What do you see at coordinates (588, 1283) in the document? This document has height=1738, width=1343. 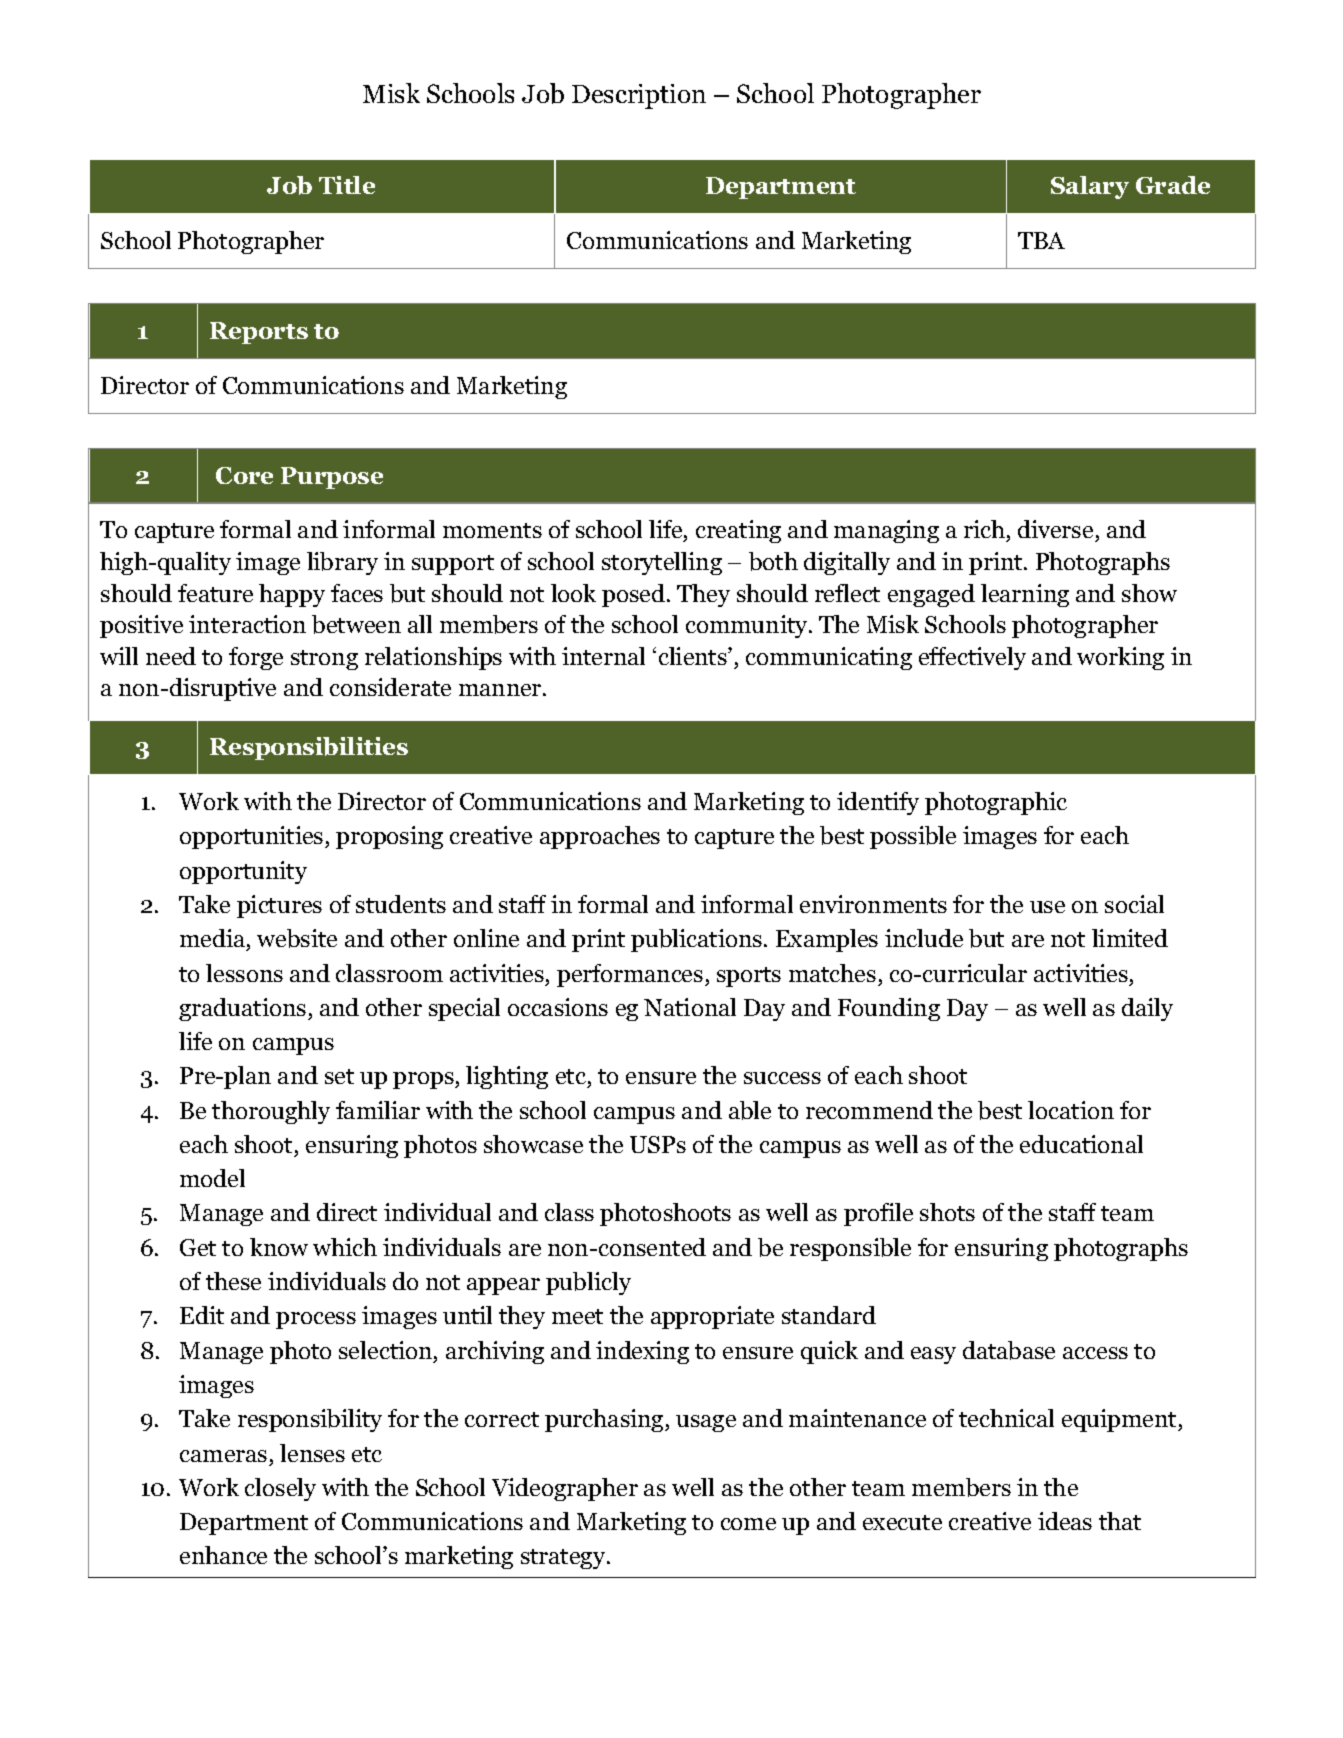 I see `publicly` at bounding box center [588, 1283].
